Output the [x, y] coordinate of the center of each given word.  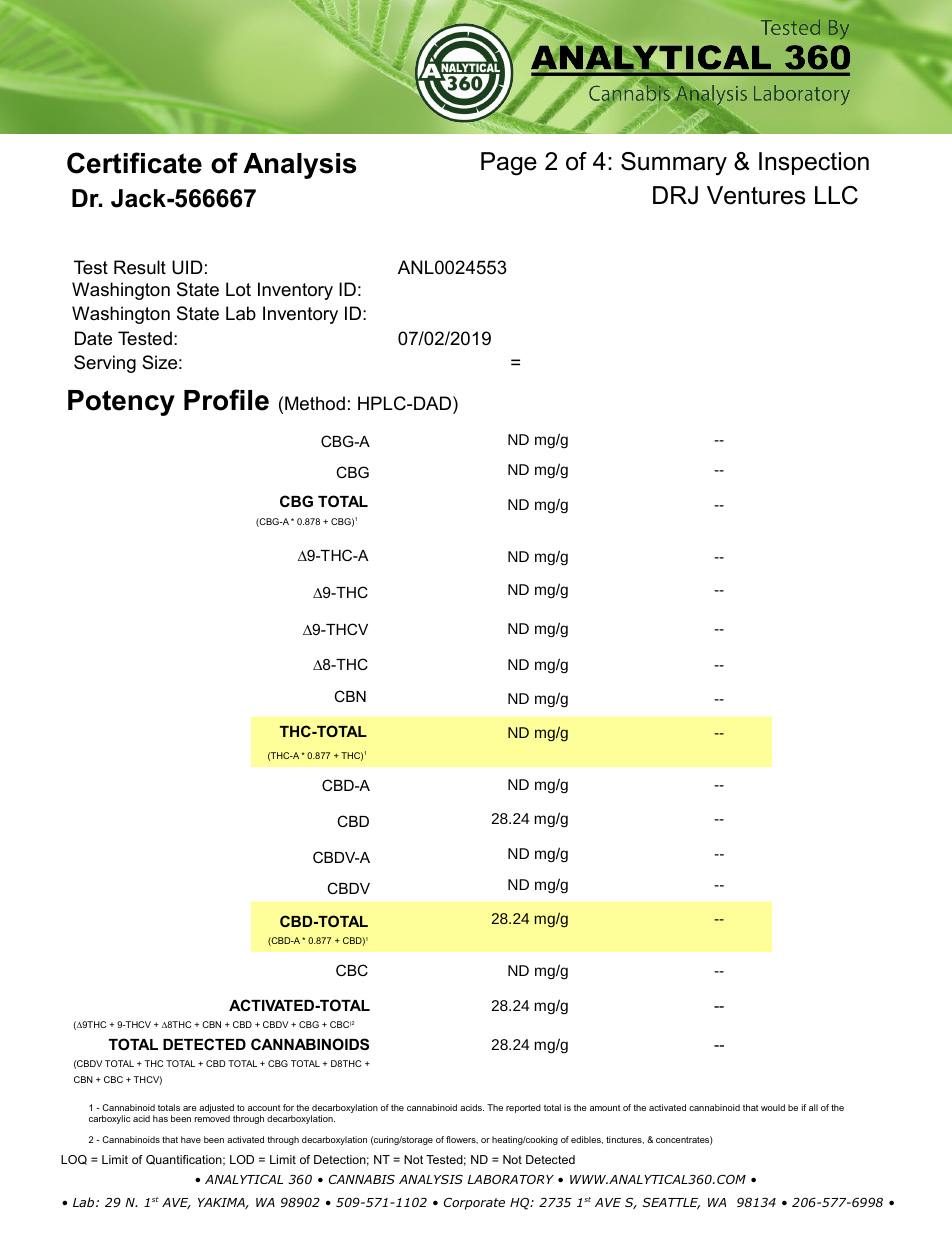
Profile [226, 400]
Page [509, 164]
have [191, 1139]
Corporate [474, 1203]
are [190, 1108]
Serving [105, 364]
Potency [121, 403]
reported [523, 1108]
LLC [836, 195]
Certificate [134, 163]
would [773, 1107]
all [813, 1107]
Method [315, 403]
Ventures [756, 195]
